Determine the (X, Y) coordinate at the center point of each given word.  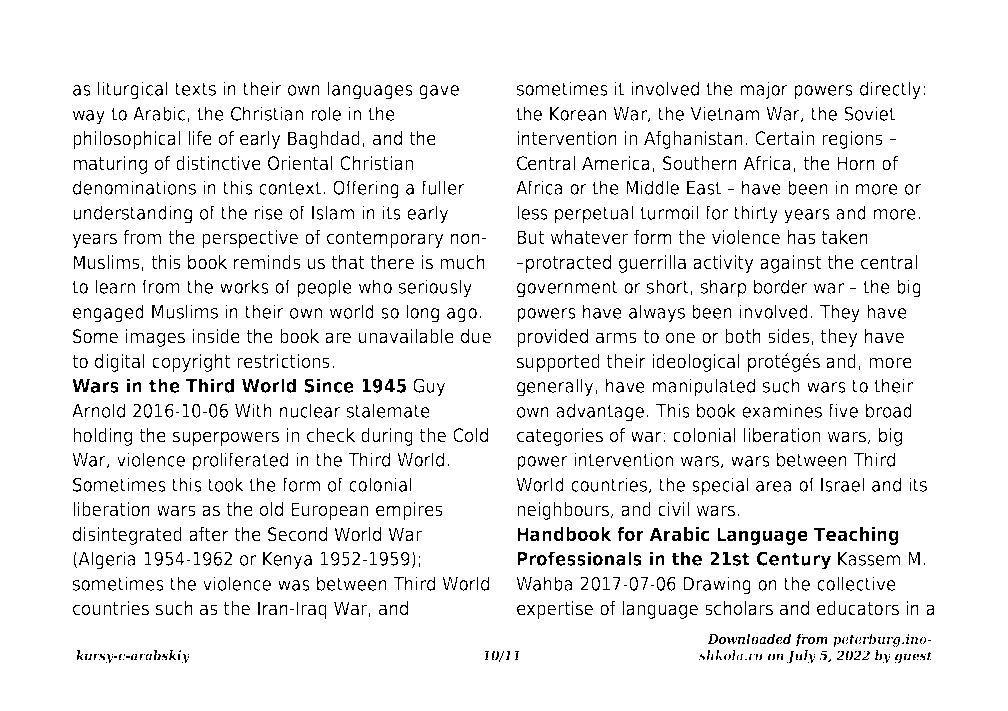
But (530, 237)
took (226, 484)
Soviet (869, 113)
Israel (842, 484)
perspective (250, 239)
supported (558, 363)
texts (195, 89)
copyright (191, 363)
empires (409, 511)
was (294, 585)
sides (790, 337)
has (802, 237)
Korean (578, 114)
